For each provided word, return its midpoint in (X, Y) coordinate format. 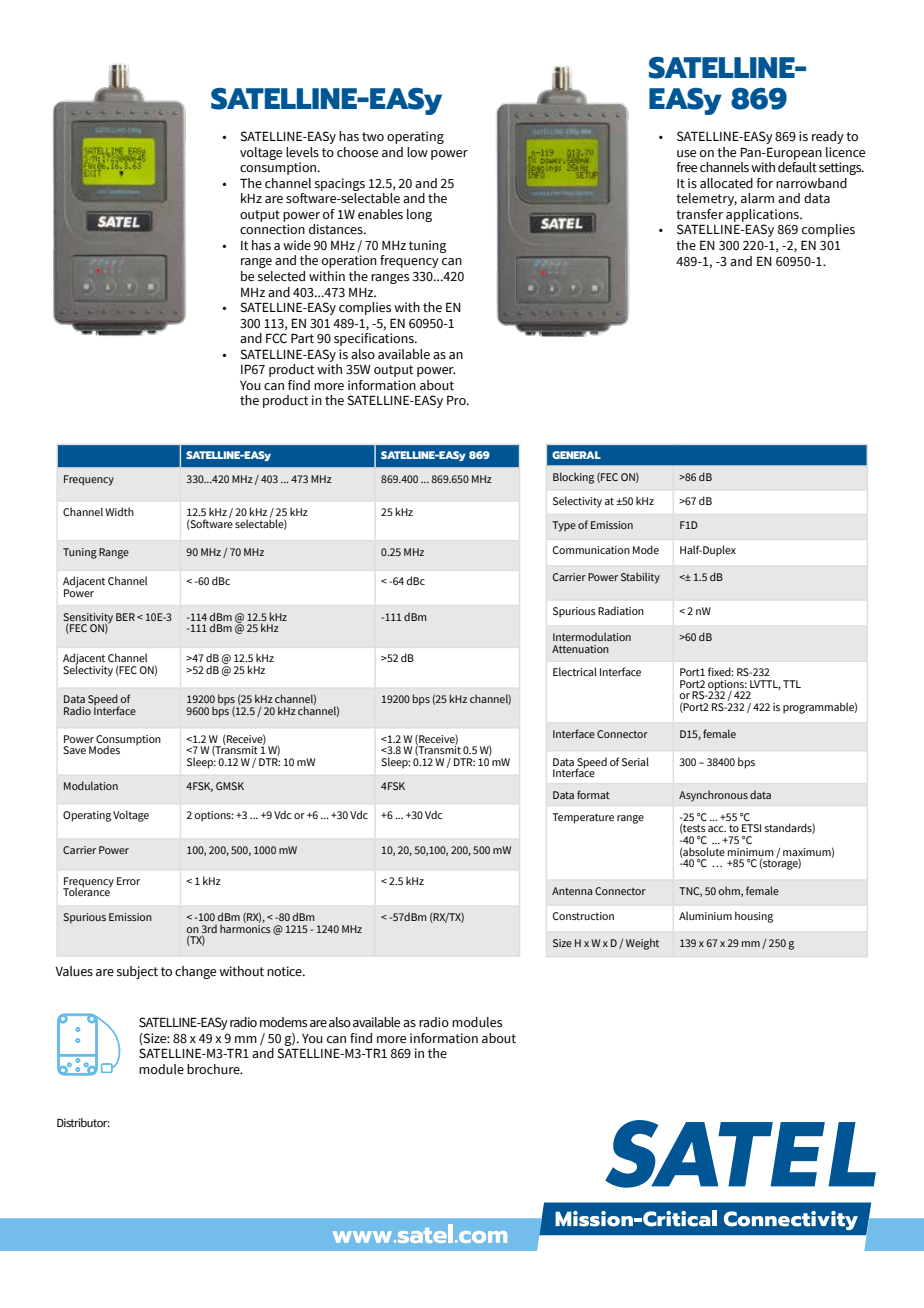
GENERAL (576, 455)
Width (119, 511)
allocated (726, 183)
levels (302, 152)
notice (285, 971)
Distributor (83, 1122)
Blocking (573, 478)
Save (74, 750)
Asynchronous (713, 796)
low (417, 152)
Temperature (583, 818)
